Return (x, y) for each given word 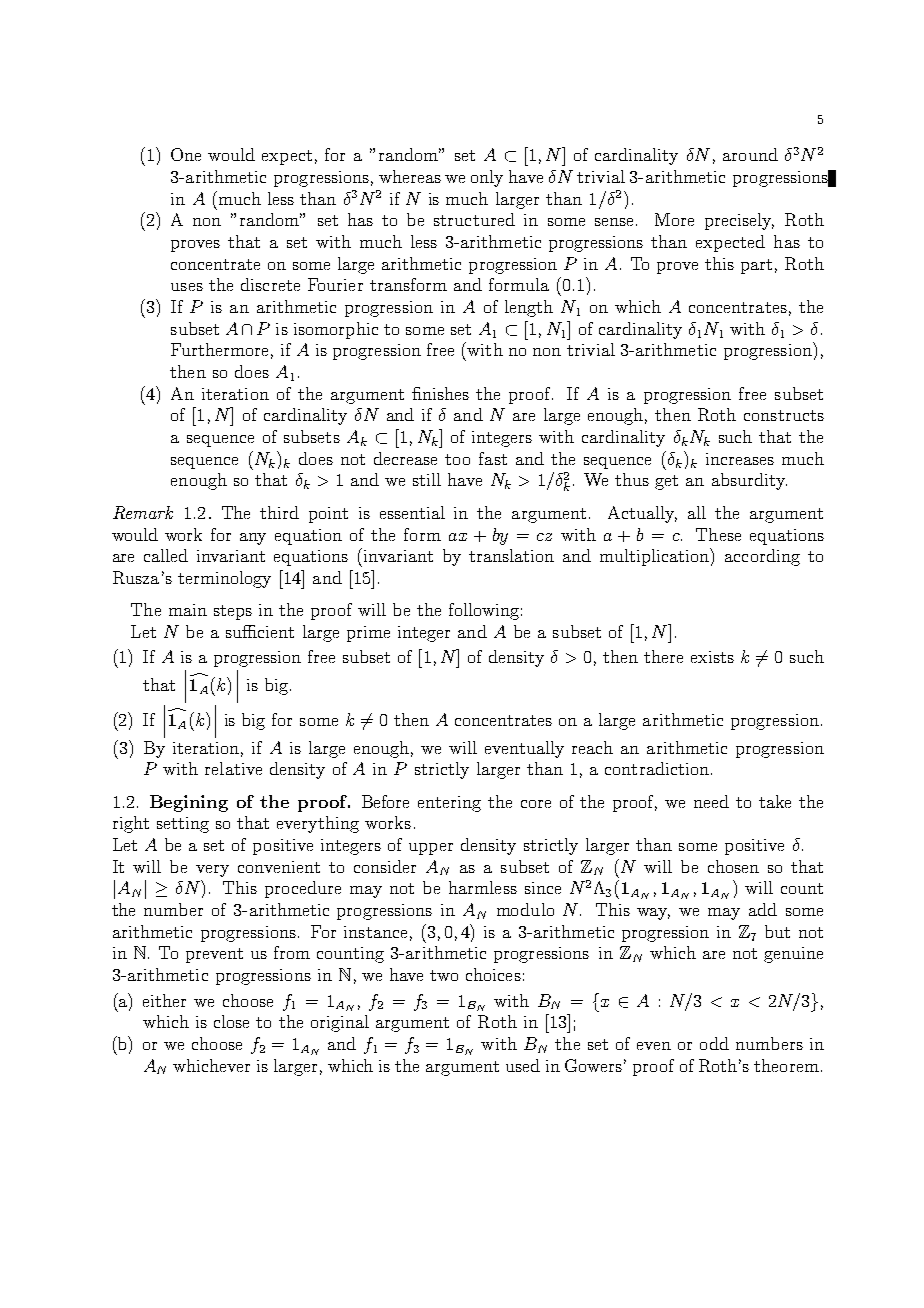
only (487, 178)
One (186, 154)
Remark (143, 512)
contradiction (657, 768)
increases (740, 459)
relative (233, 768)
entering (449, 804)
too (457, 459)
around (750, 154)
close (231, 1021)
